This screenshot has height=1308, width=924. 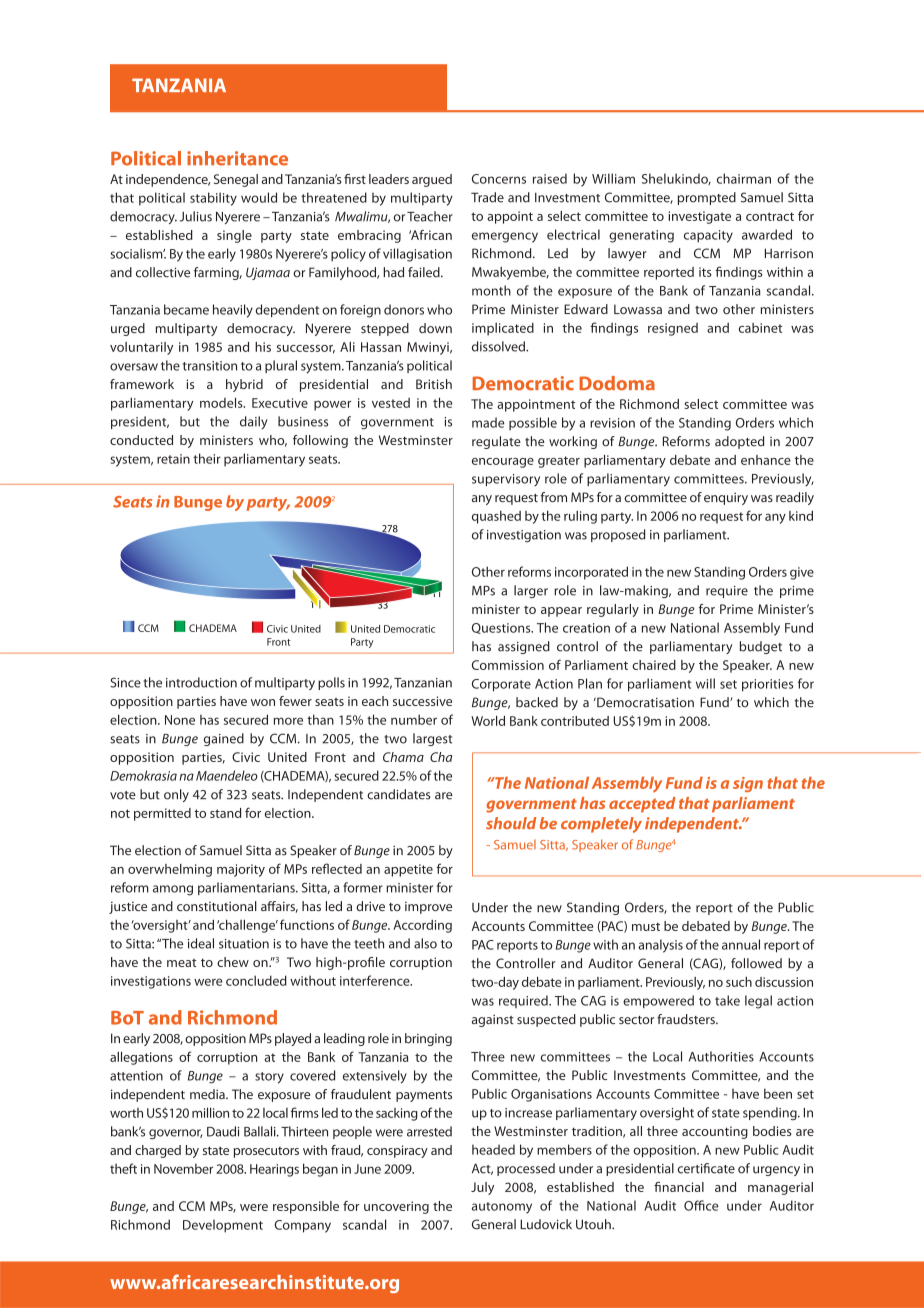 I want to click on introduction, so click(x=201, y=682).
